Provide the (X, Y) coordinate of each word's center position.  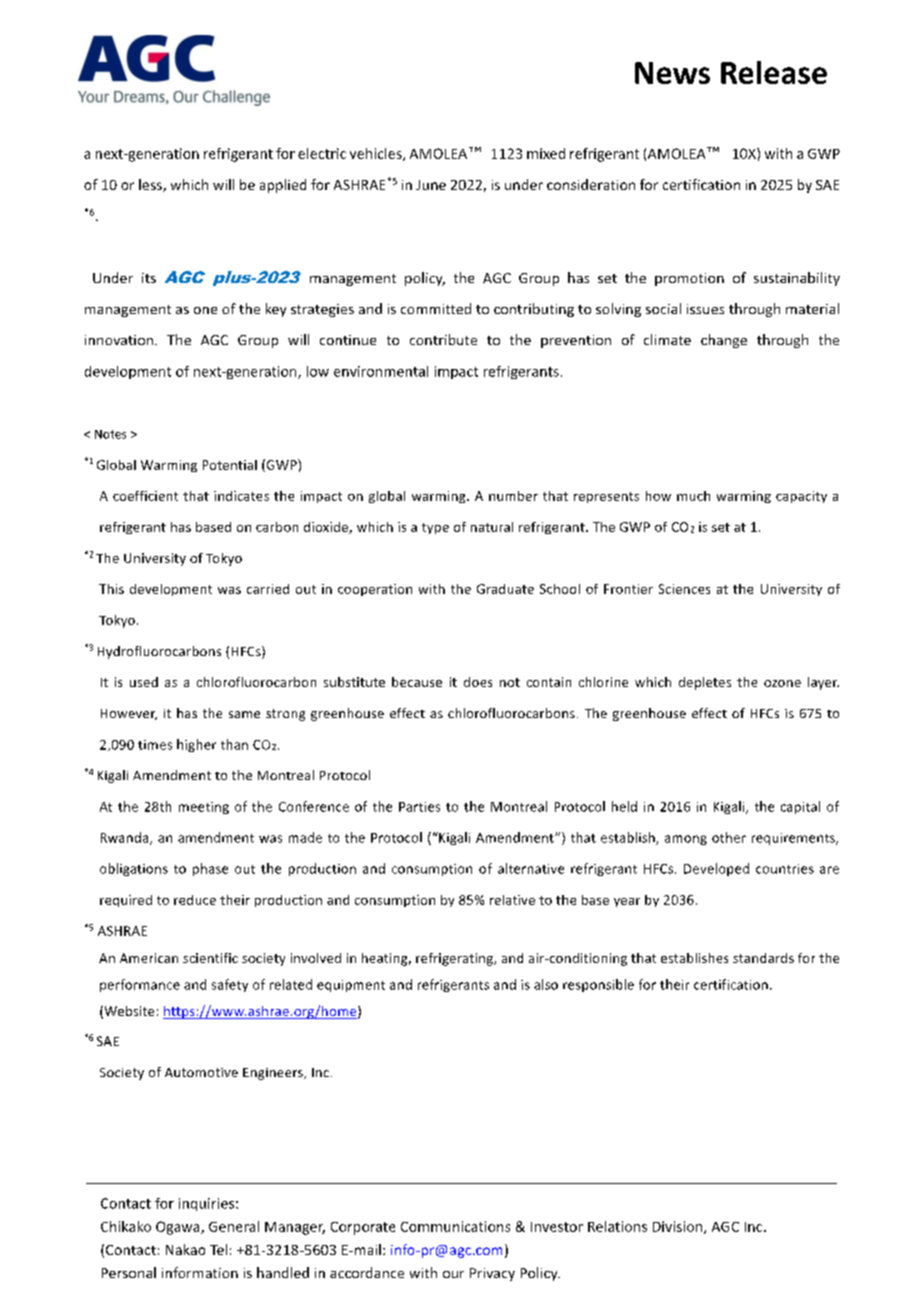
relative (512, 900)
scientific (210, 958)
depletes (705, 683)
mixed (546, 153)
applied (283, 186)
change (724, 341)
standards (763, 958)
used (144, 682)
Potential (230, 465)
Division (679, 1227)
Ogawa (179, 1228)
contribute (443, 339)
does (478, 682)
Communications (455, 1226)
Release (774, 72)
